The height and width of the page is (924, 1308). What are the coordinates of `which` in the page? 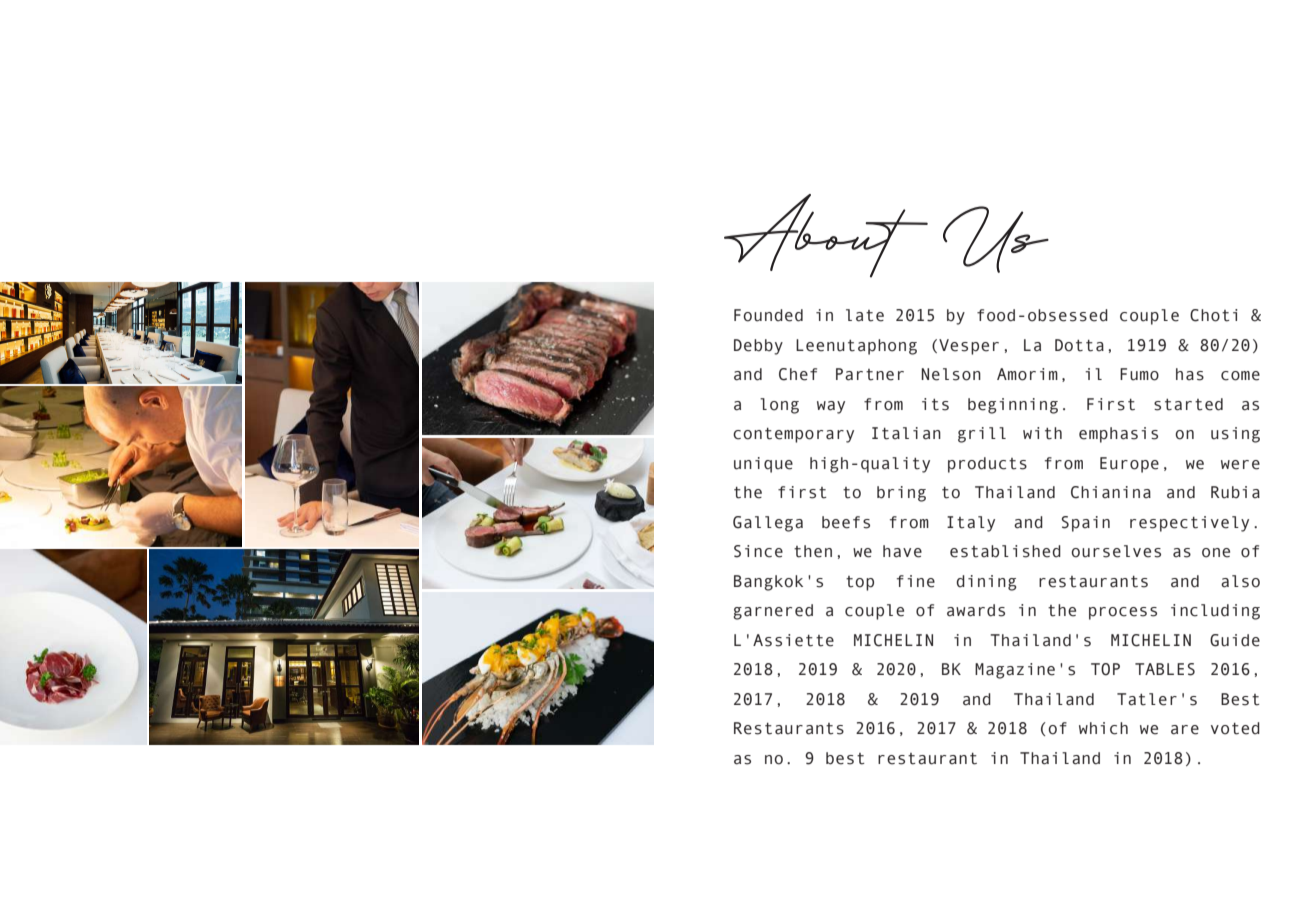 It's located at (1103, 728).
